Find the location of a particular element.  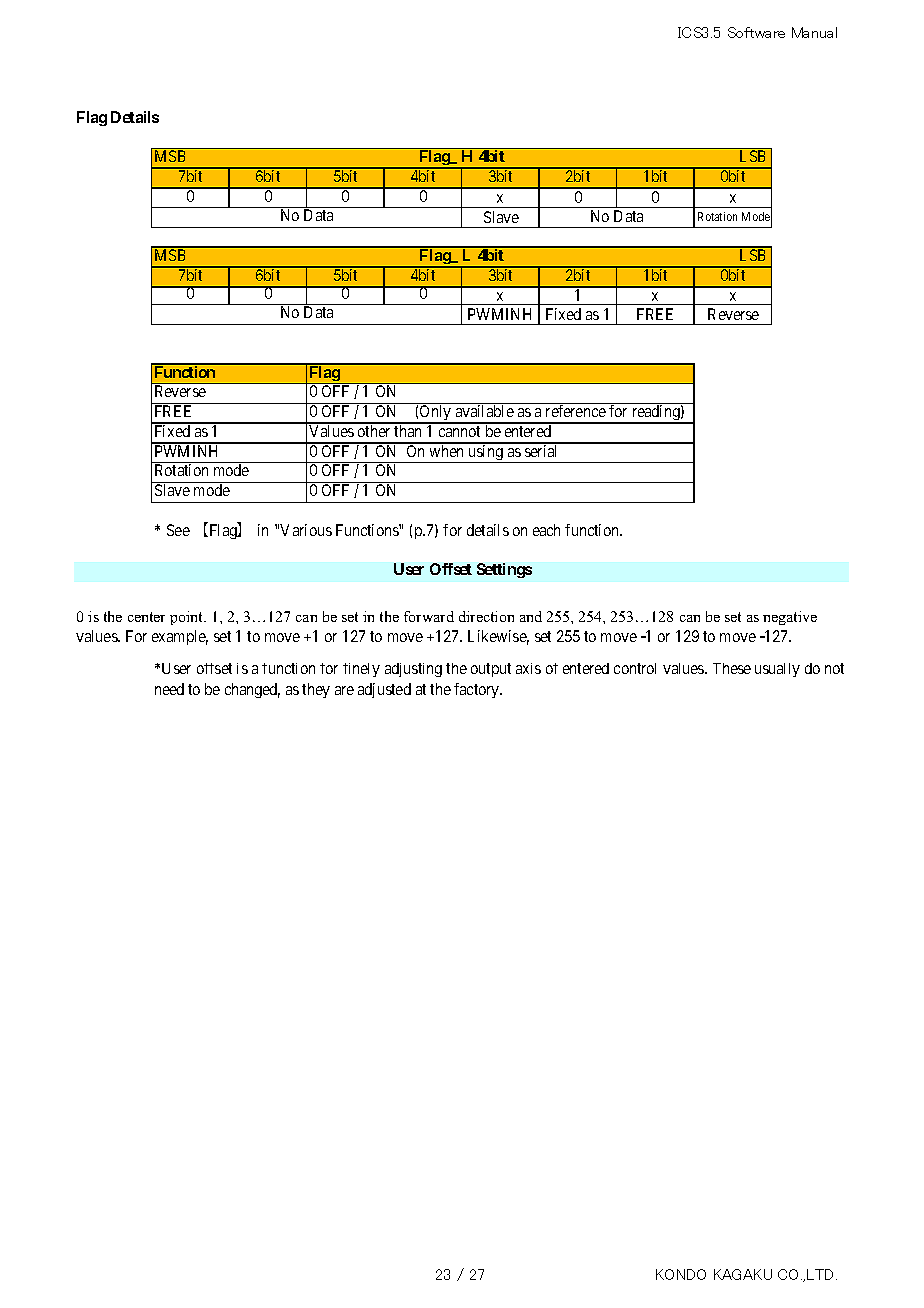

Manual is located at coordinates (814, 32).
